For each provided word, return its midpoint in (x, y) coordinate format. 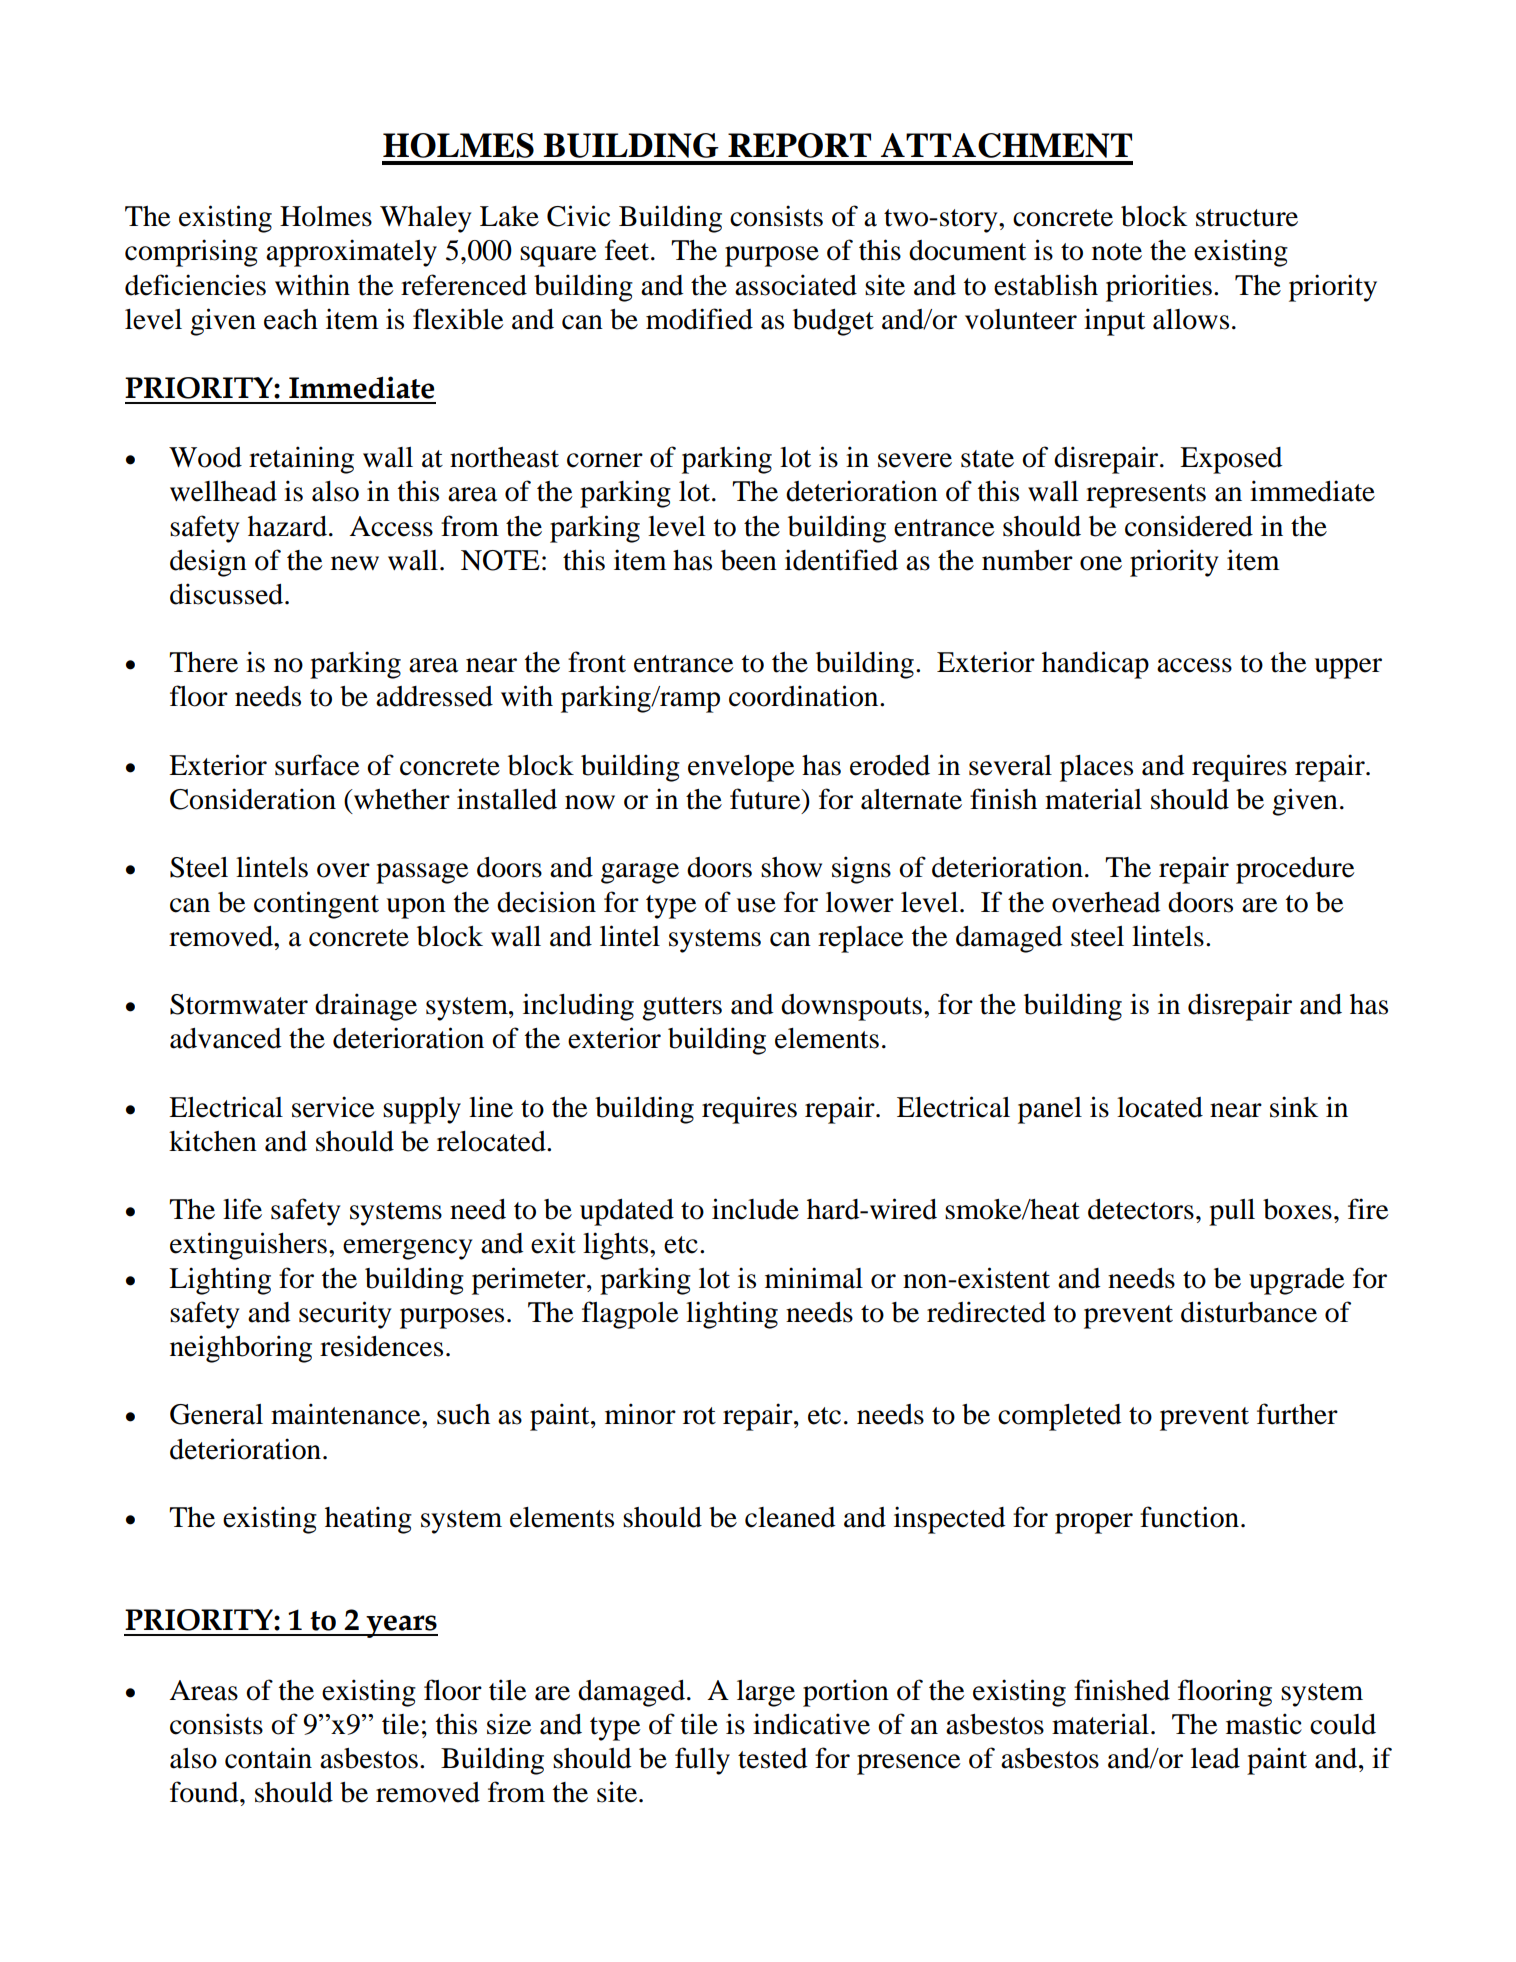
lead (1215, 1758)
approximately (351, 253)
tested (773, 1758)
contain (268, 1758)
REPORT (799, 145)
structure (1247, 218)
